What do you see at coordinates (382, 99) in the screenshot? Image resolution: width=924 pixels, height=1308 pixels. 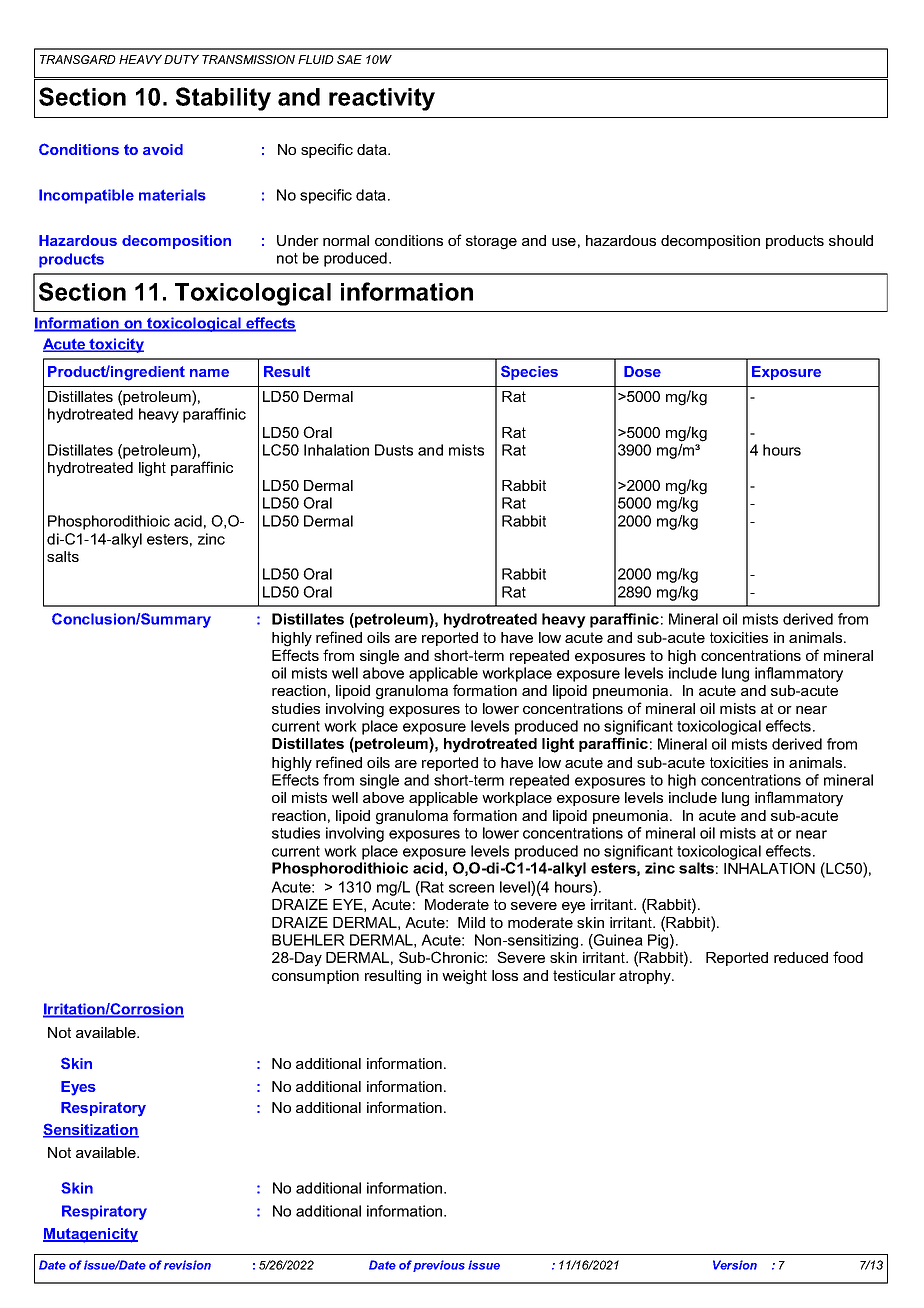 I see `reactivity` at bounding box center [382, 99].
